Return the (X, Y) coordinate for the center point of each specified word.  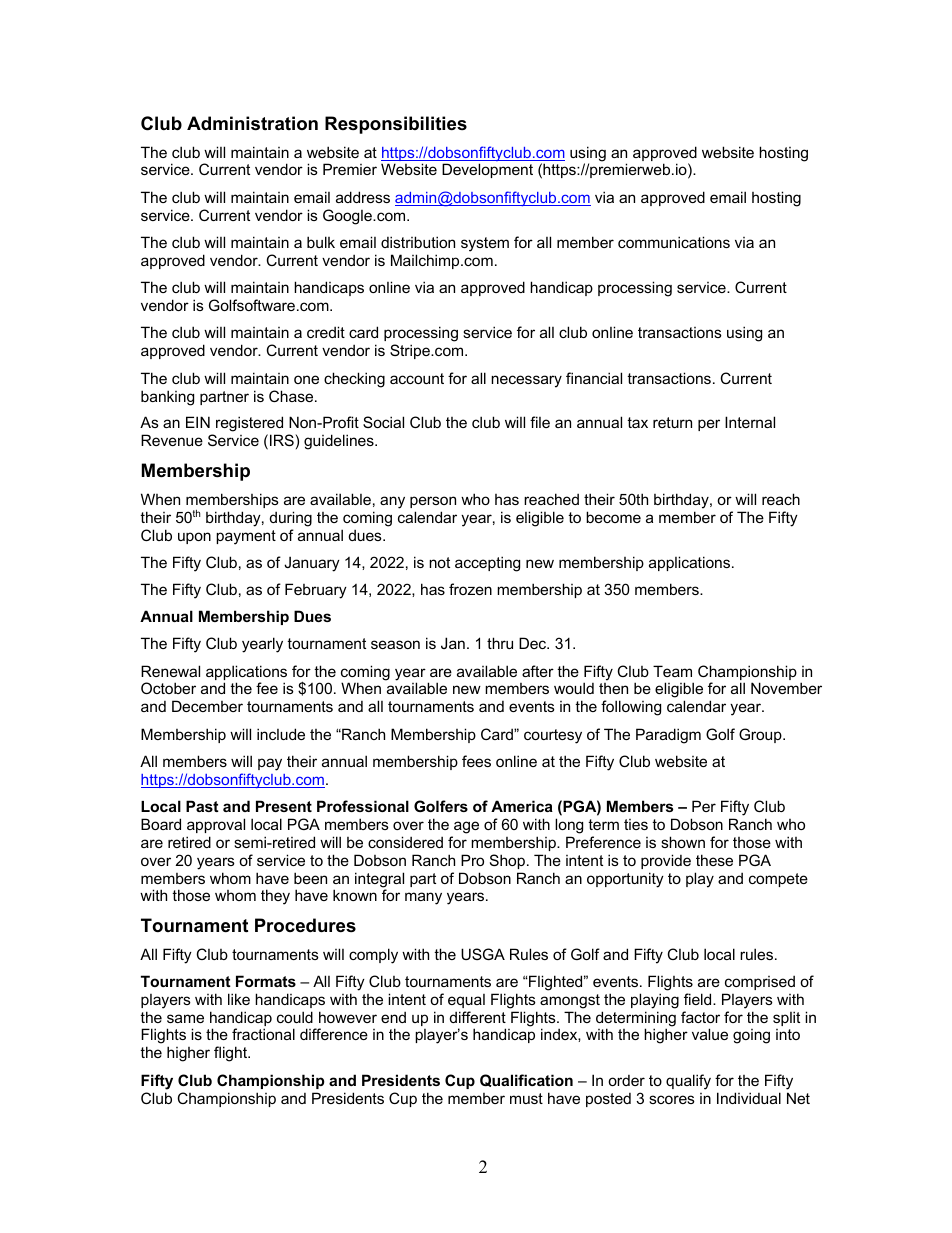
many (423, 898)
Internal (750, 422)
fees (476, 761)
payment (246, 537)
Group (761, 735)
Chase (292, 396)
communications (674, 242)
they (275, 897)
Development (487, 170)
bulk (321, 242)
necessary (526, 381)
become (613, 517)
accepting (487, 564)
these (714, 860)
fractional (263, 1034)
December (207, 706)
